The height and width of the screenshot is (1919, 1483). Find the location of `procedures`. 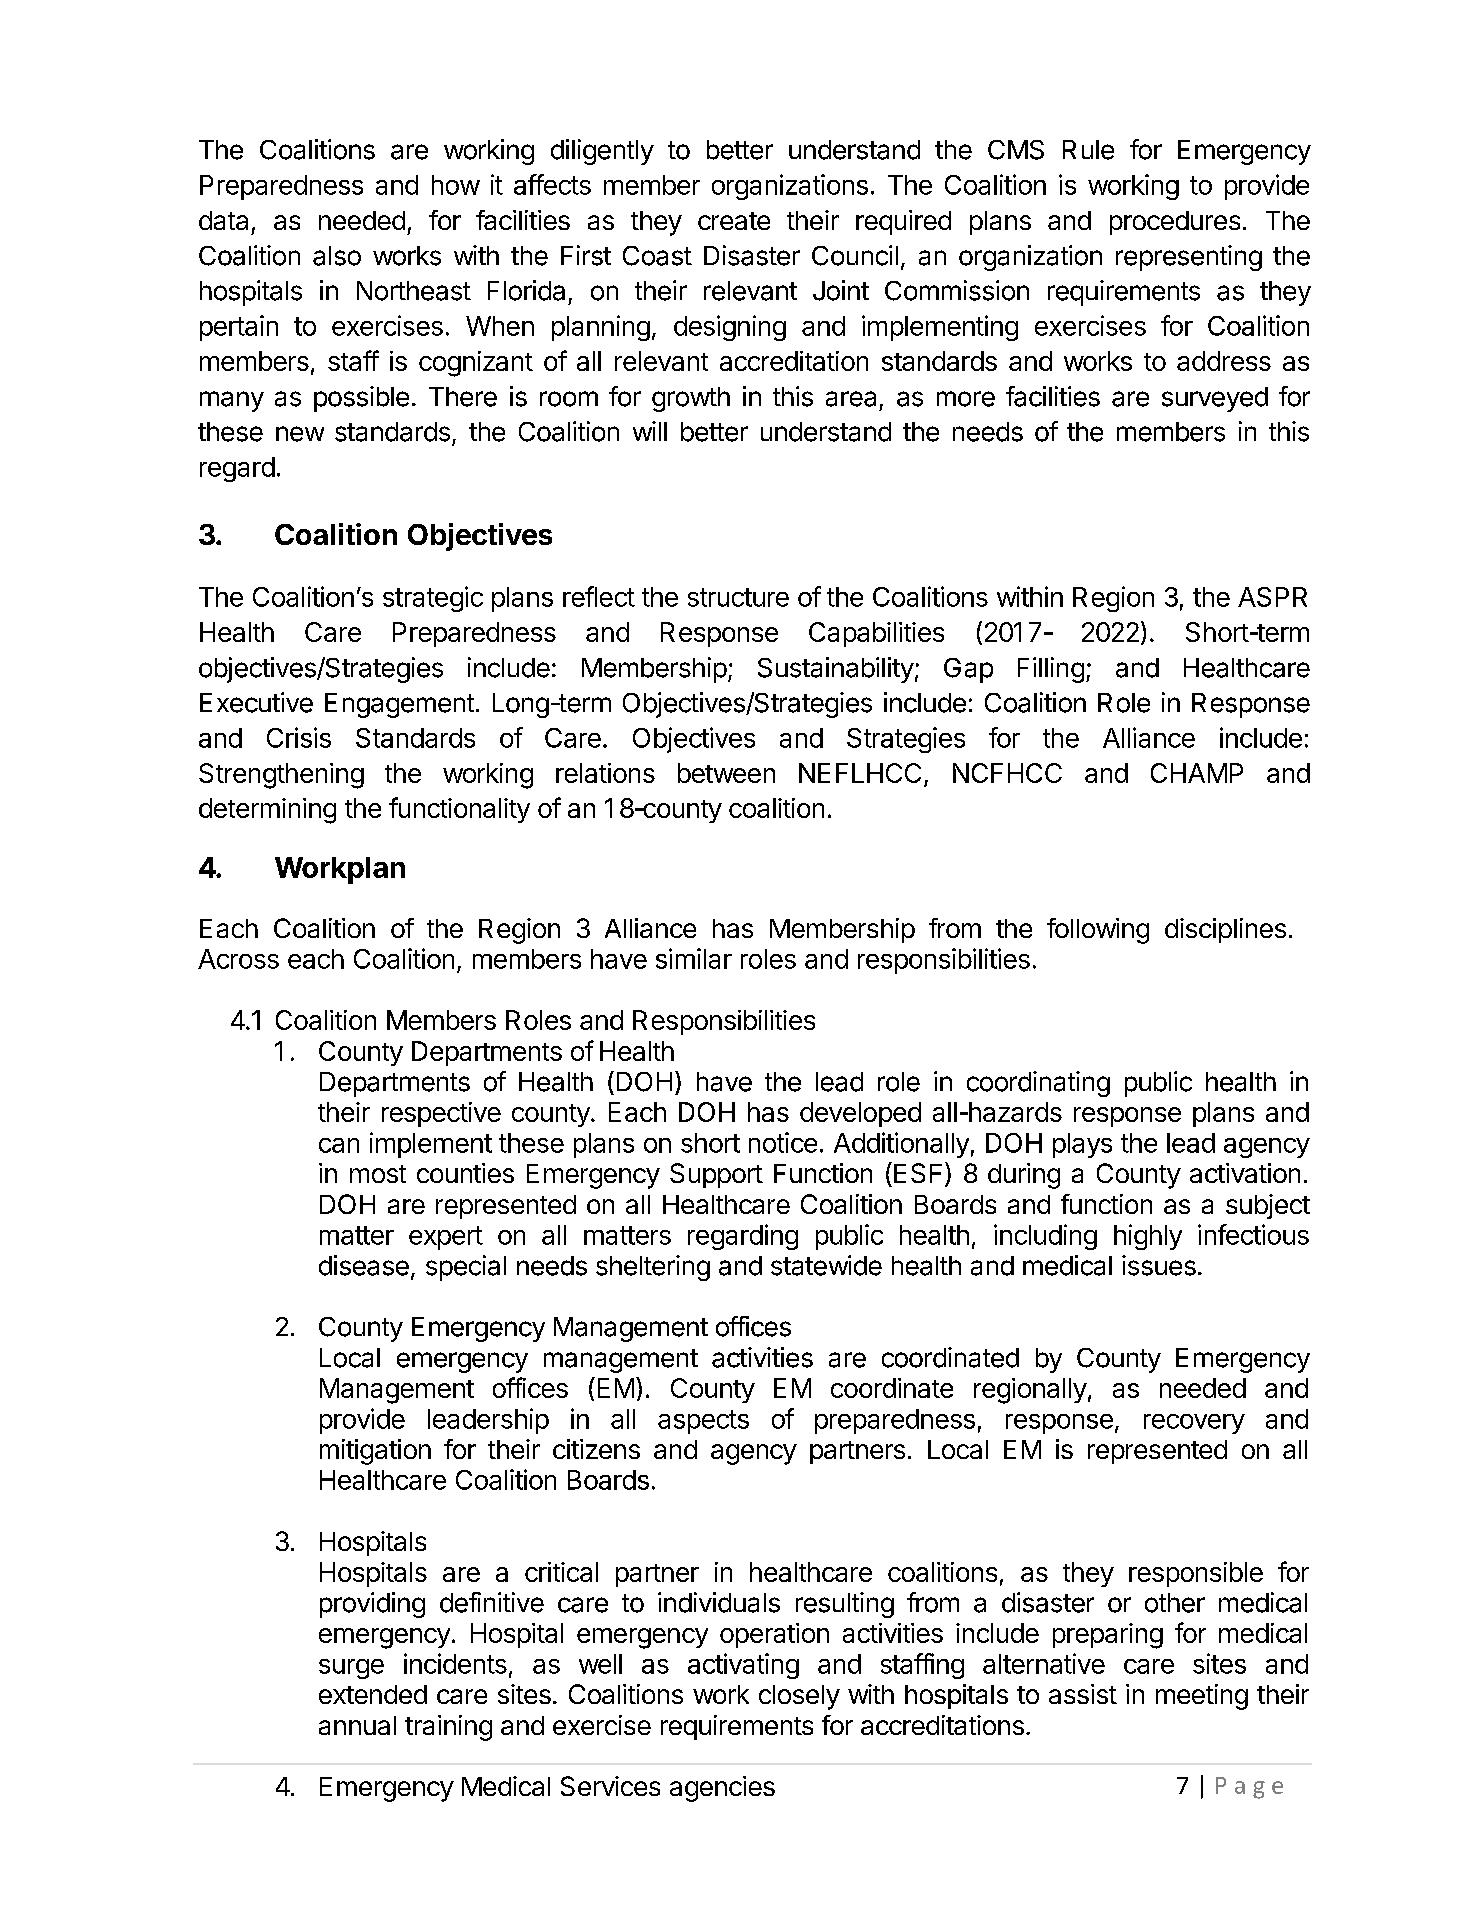

procedures is located at coordinates (1175, 223).
